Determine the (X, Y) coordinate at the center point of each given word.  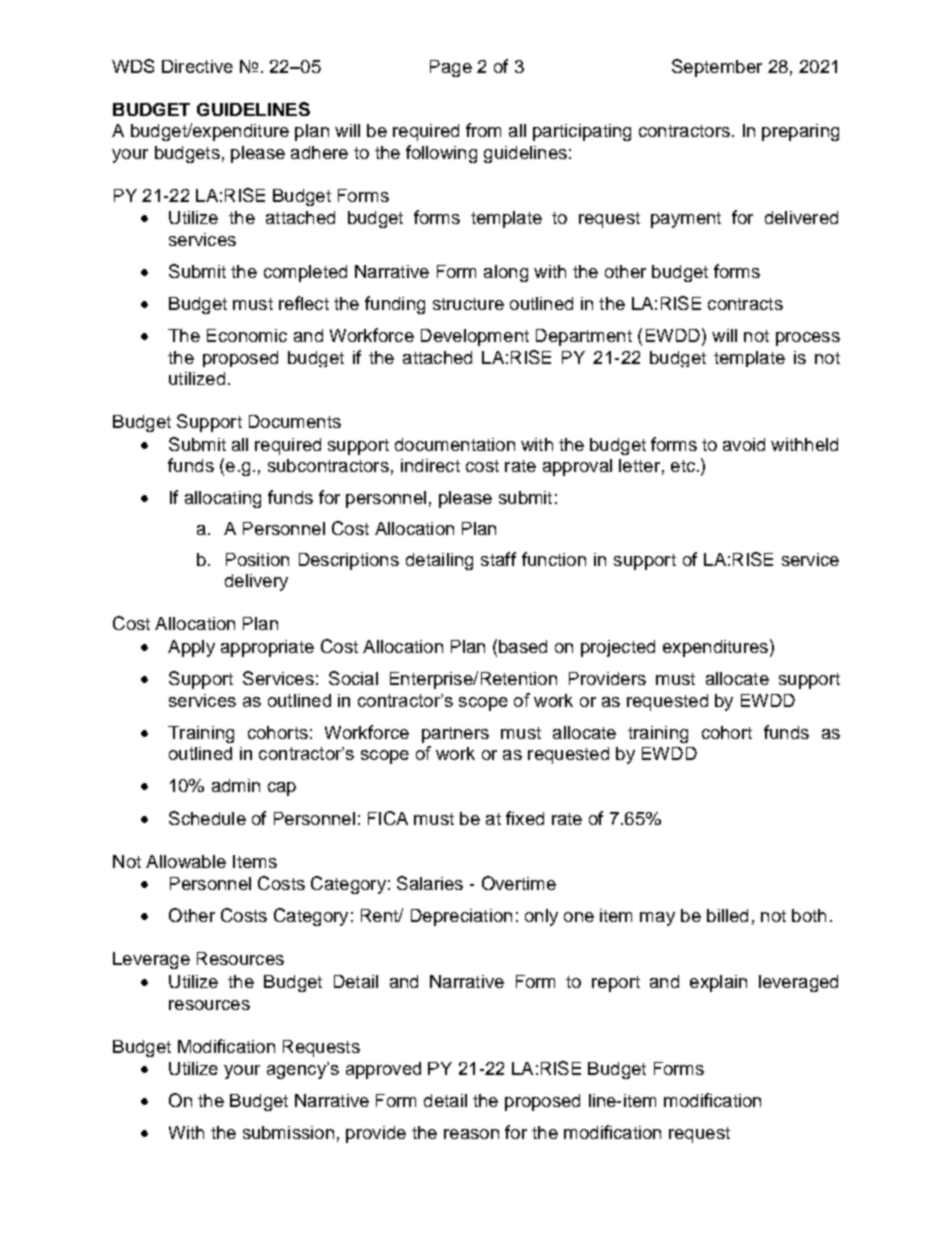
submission (288, 1132)
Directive (197, 66)
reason (471, 1134)
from (483, 130)
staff (498, 559)
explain (718, 983)
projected (618, 648)
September (717, 68)
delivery (256, 582)
